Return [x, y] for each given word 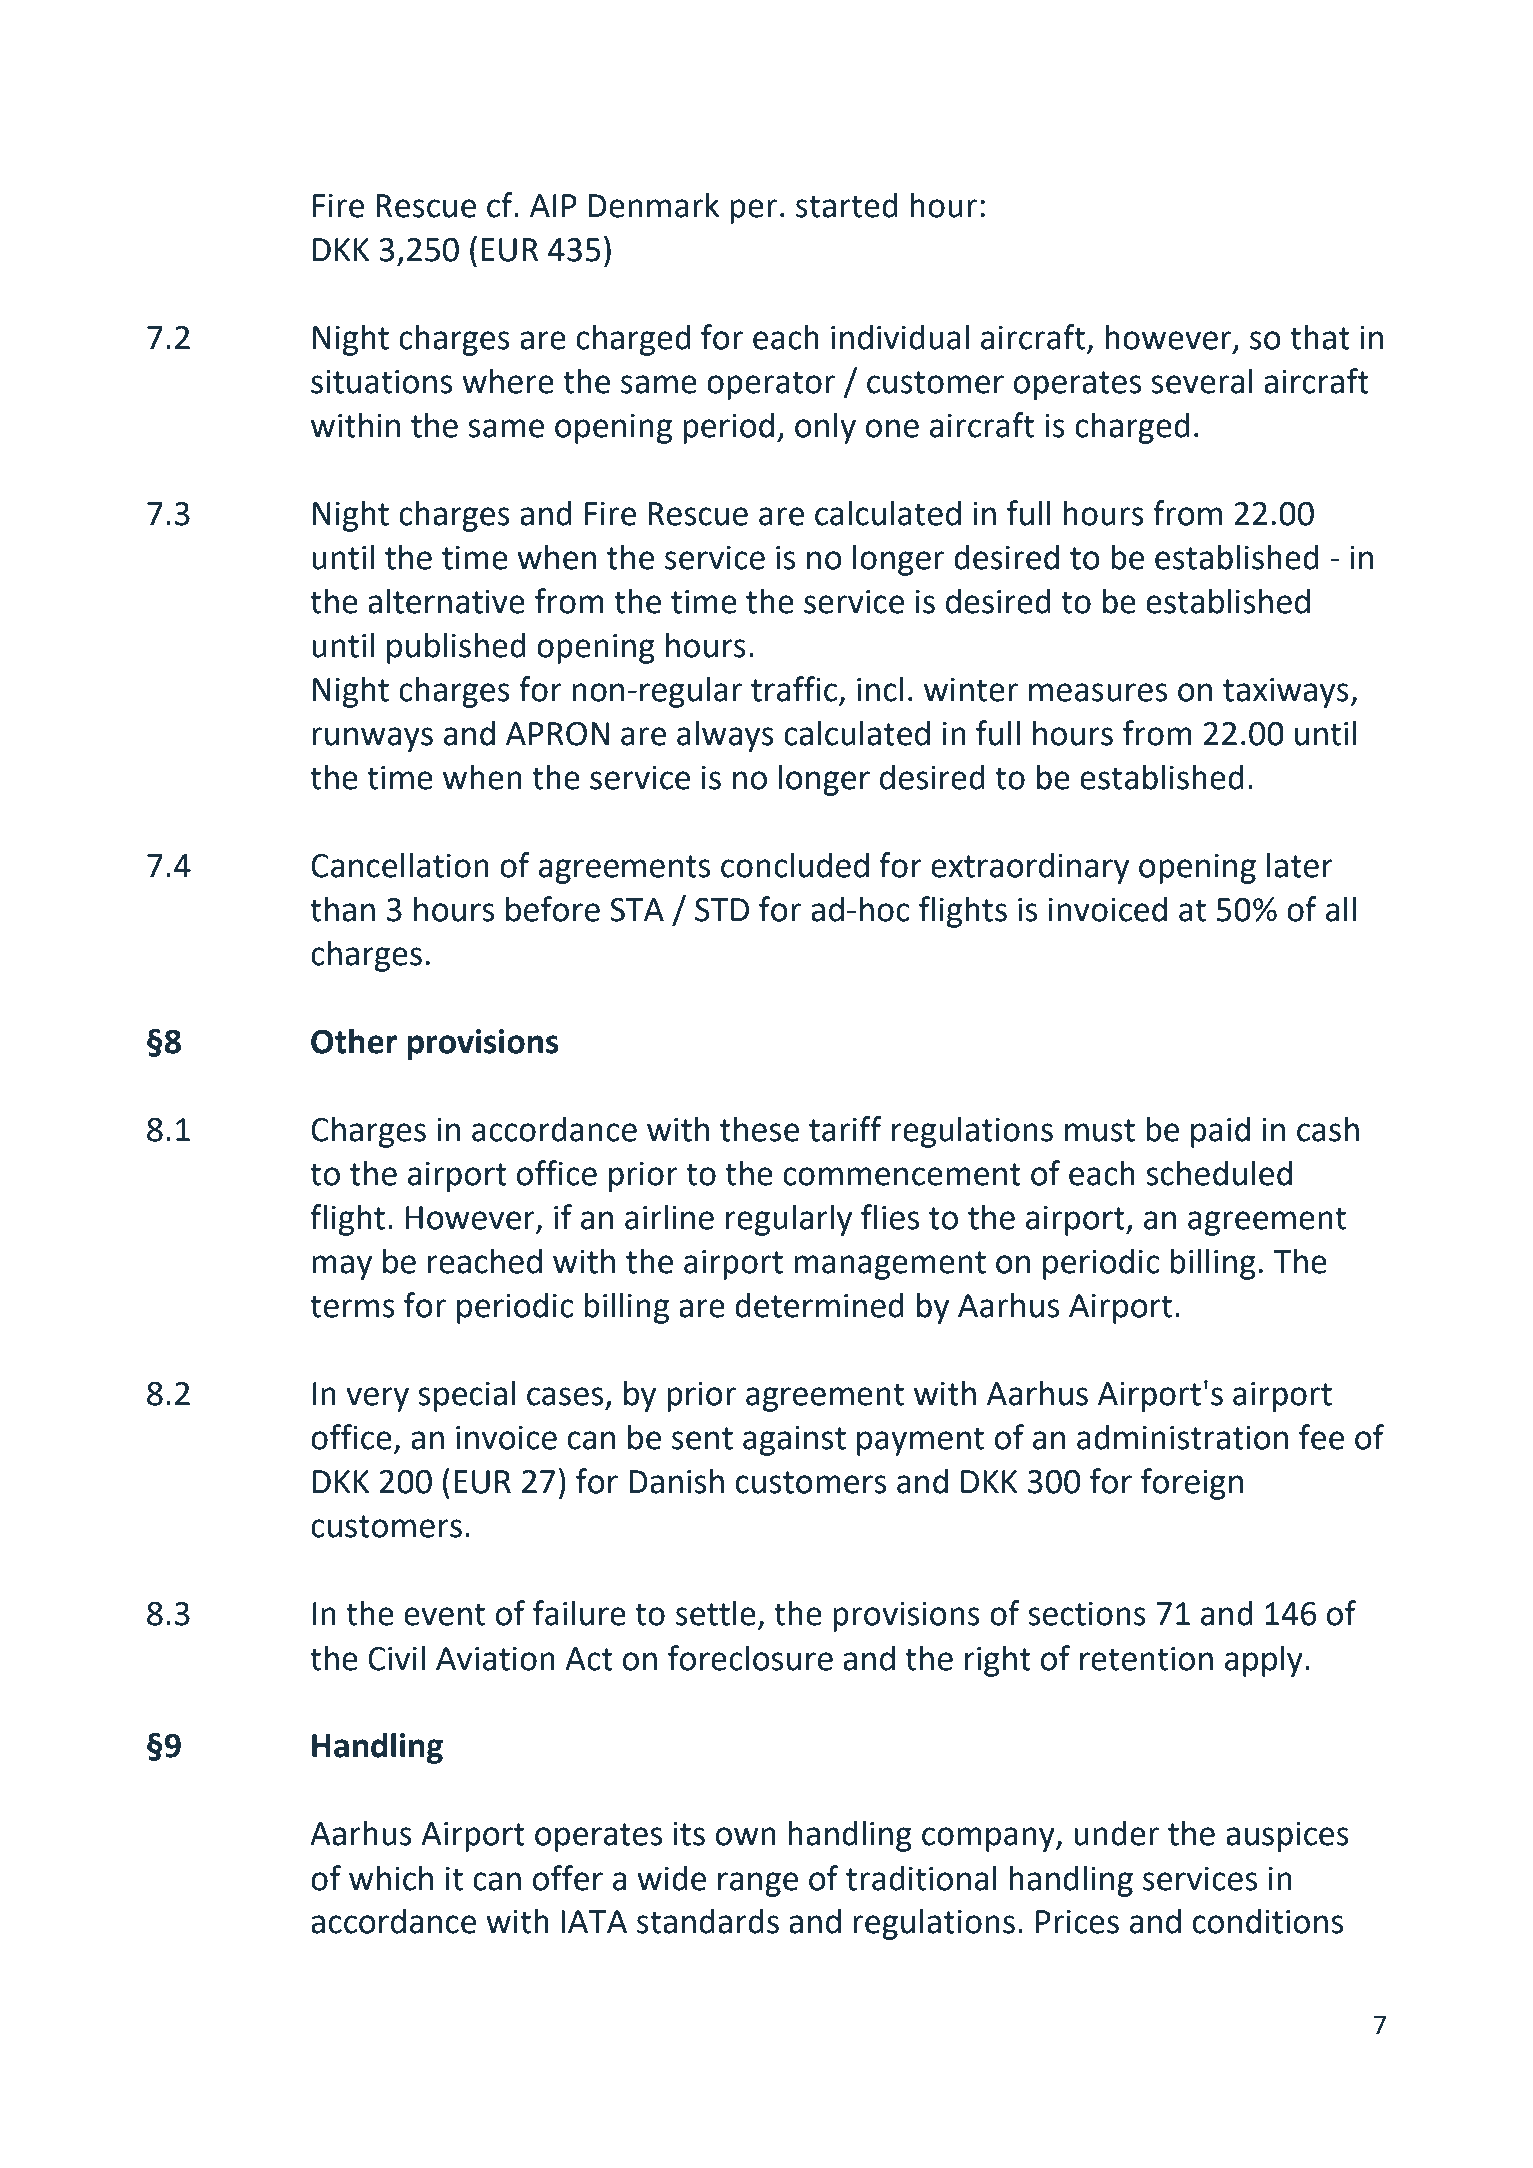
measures [1098, 692]
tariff [845, 1129]
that [1320, 337]
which [391, 1878]
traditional [921, 1878]
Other [354, 1041]
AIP [553, 205]
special [466, 1396]
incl [880, 689]
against [794, 1441]
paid [1220, 1132]
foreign [1192, 1484]
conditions [1268, 1921]
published [456, 648]
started [847, 205]
